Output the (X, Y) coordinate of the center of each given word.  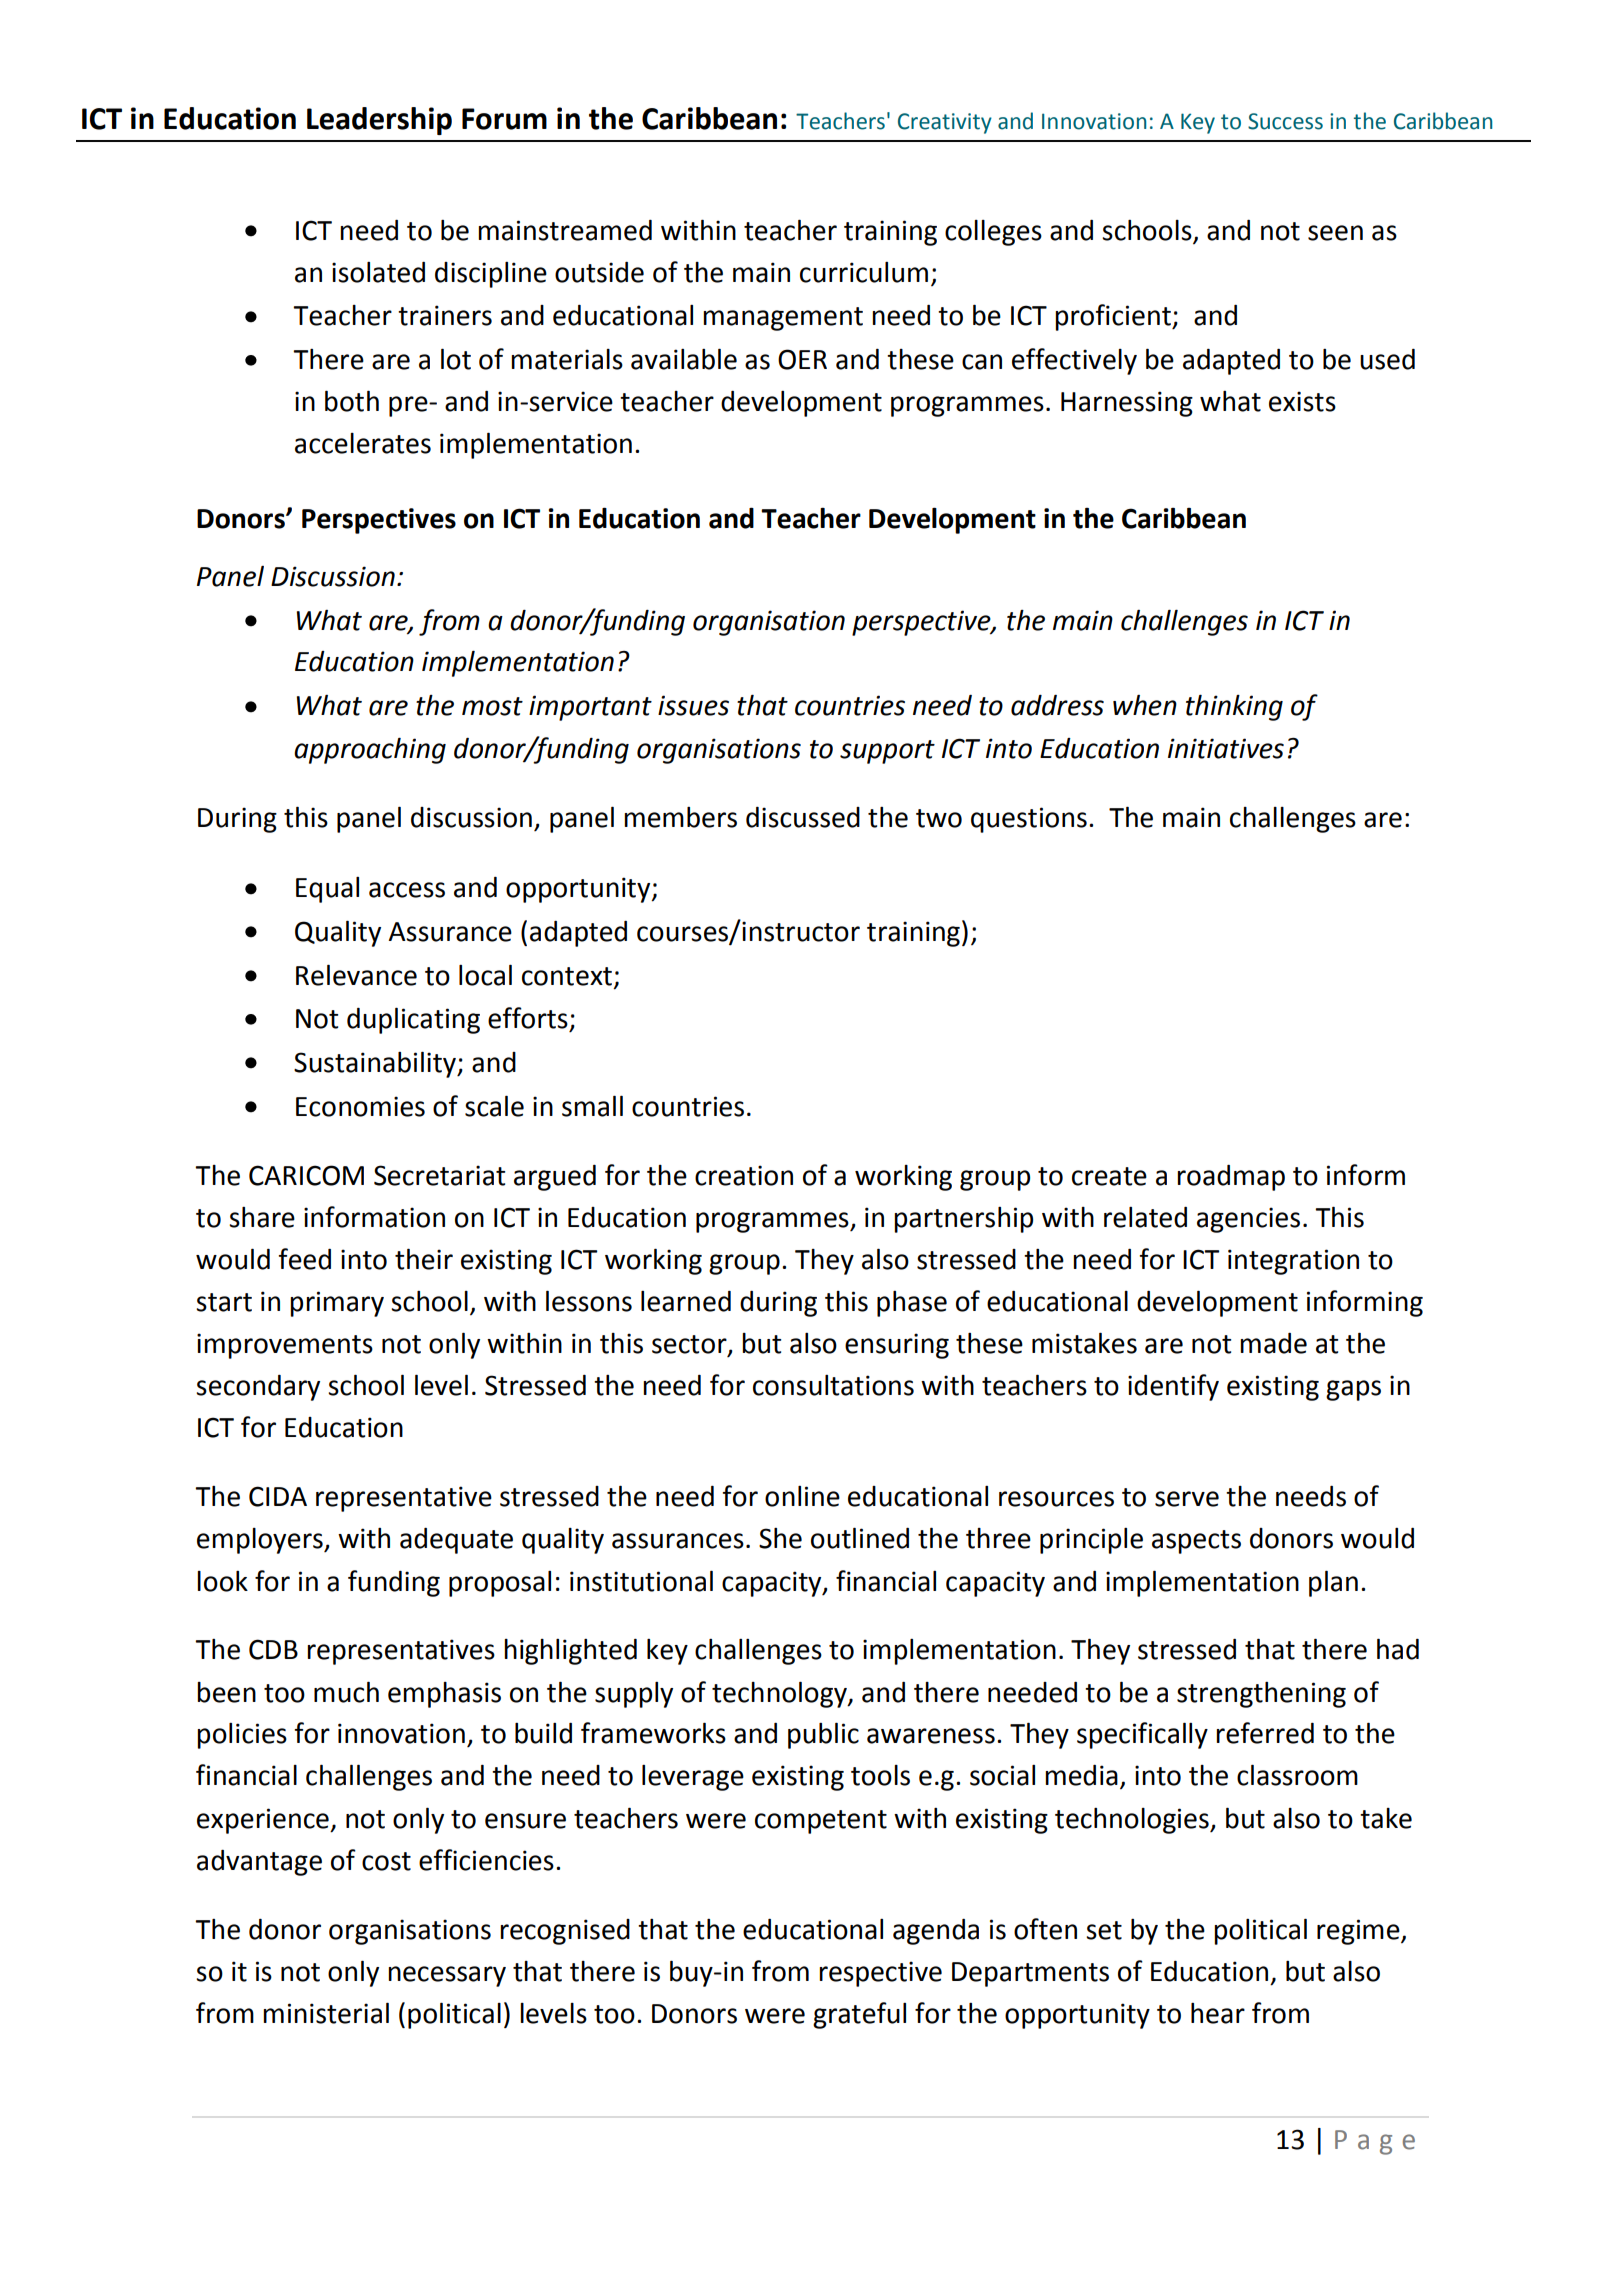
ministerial (326, 2013)
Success (1285, 121)
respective (880, 1974)
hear (1218, 2013)
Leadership (379, 121)
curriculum (864, 272)
